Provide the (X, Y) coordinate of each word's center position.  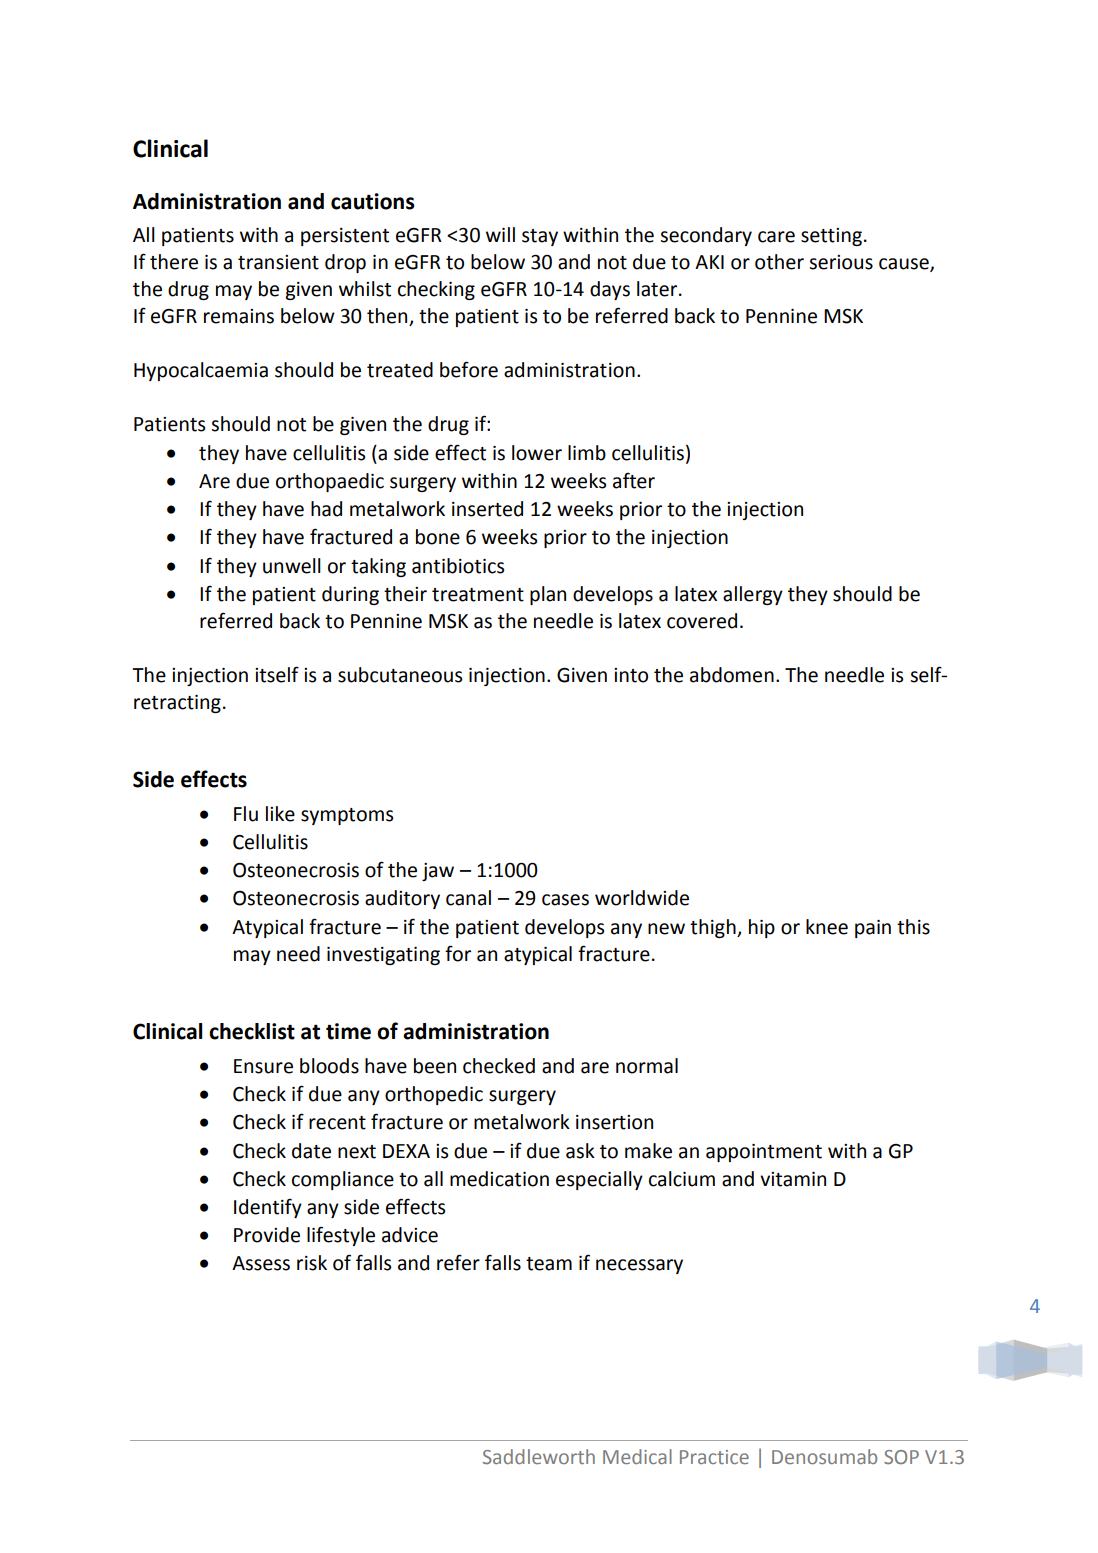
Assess (261, 1263)
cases (565, 900)
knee (827, 927)
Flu (246, 814)
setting (831, 237)
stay (540, 237)
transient (278, 262)
